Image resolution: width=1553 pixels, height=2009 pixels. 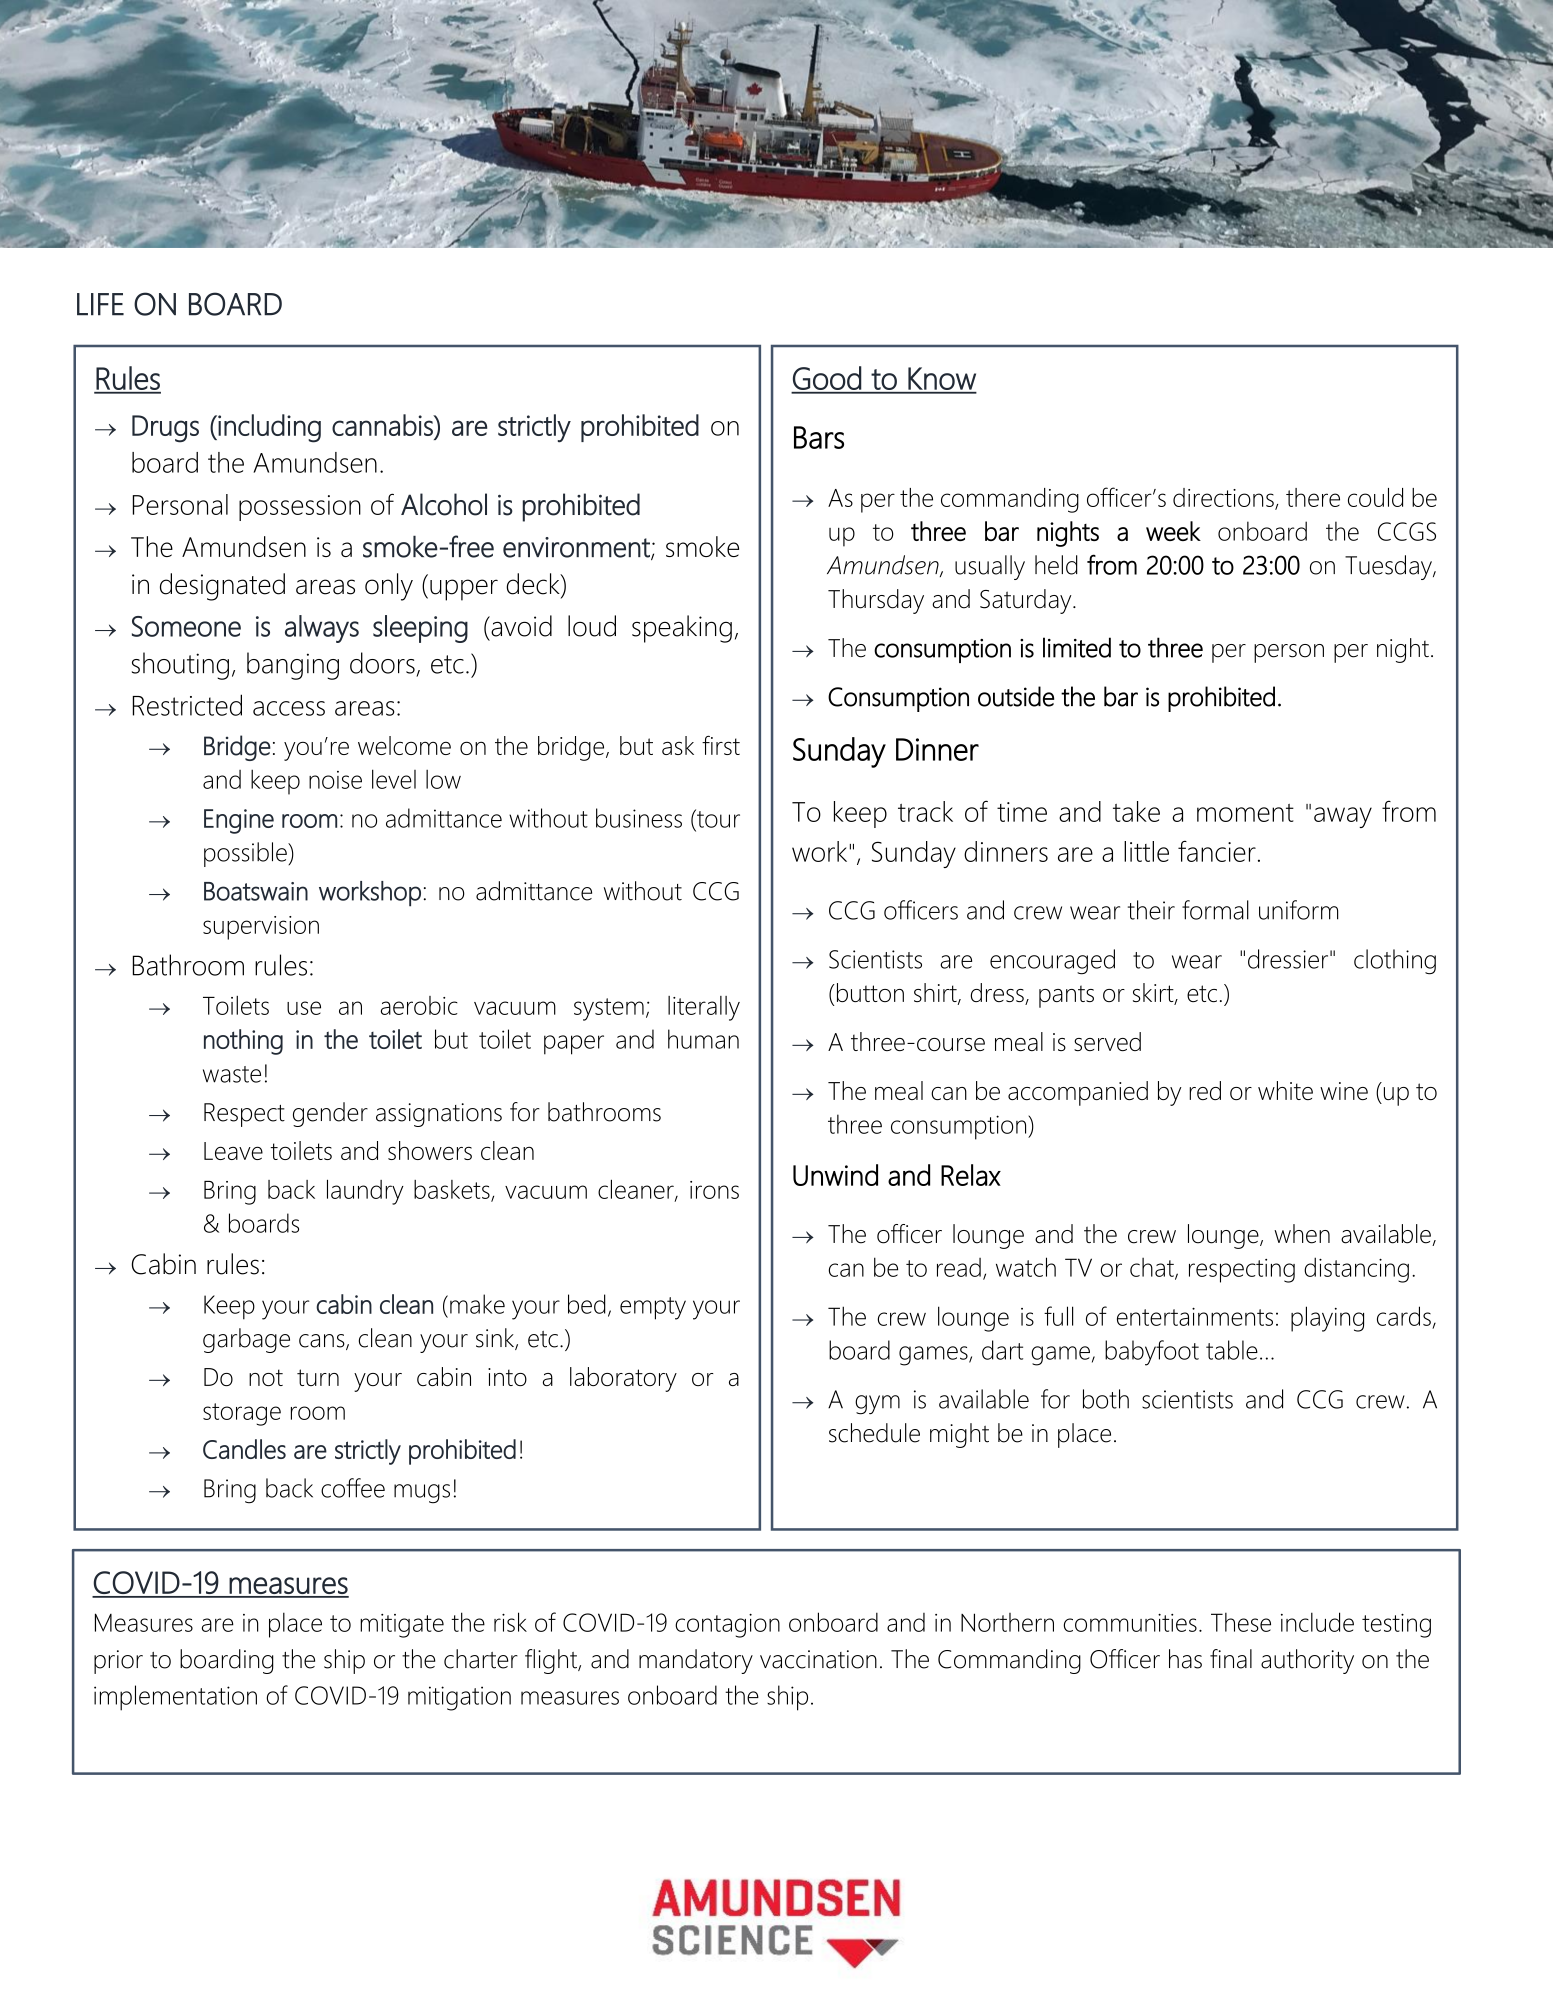 I want to click on including, so click(x=268, y=428).
